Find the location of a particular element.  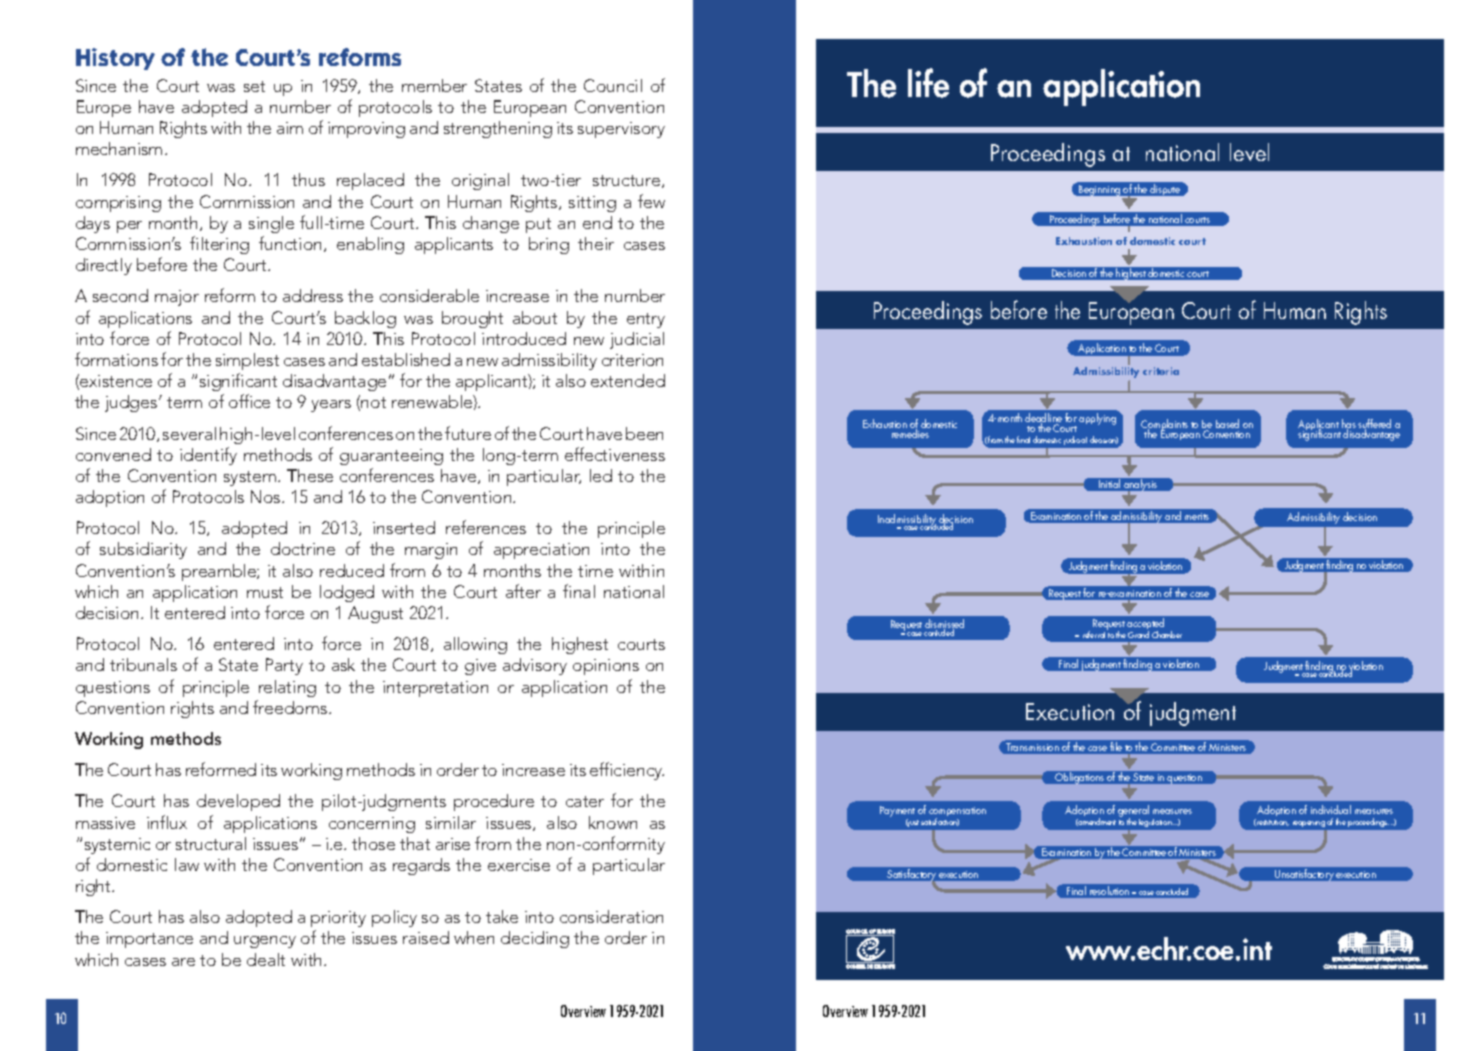

based is located at coordinates (1227, 423).
